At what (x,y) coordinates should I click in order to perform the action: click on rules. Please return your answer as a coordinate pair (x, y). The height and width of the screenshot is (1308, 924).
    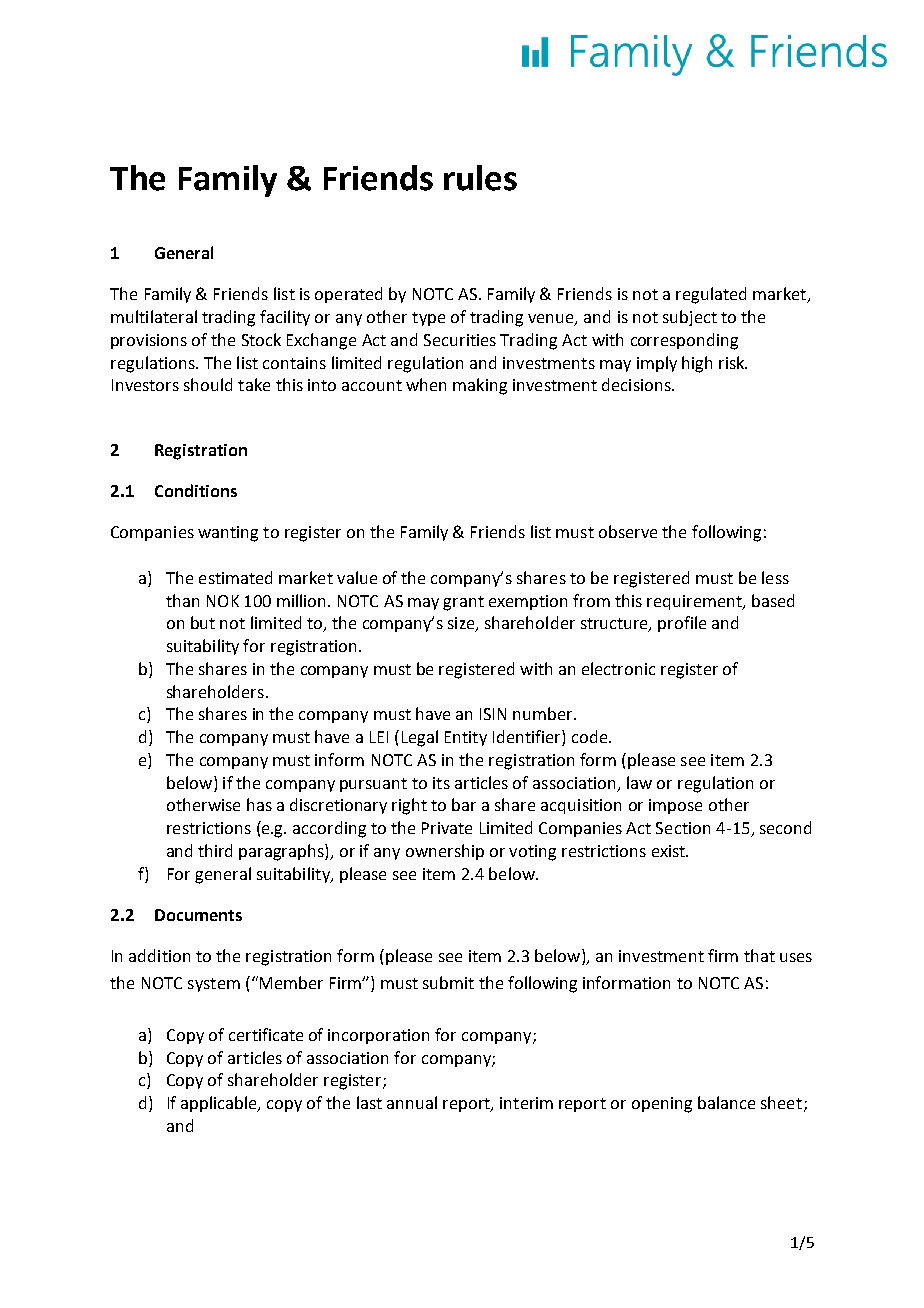
    Looking at the image, I should click on (480, 178).
